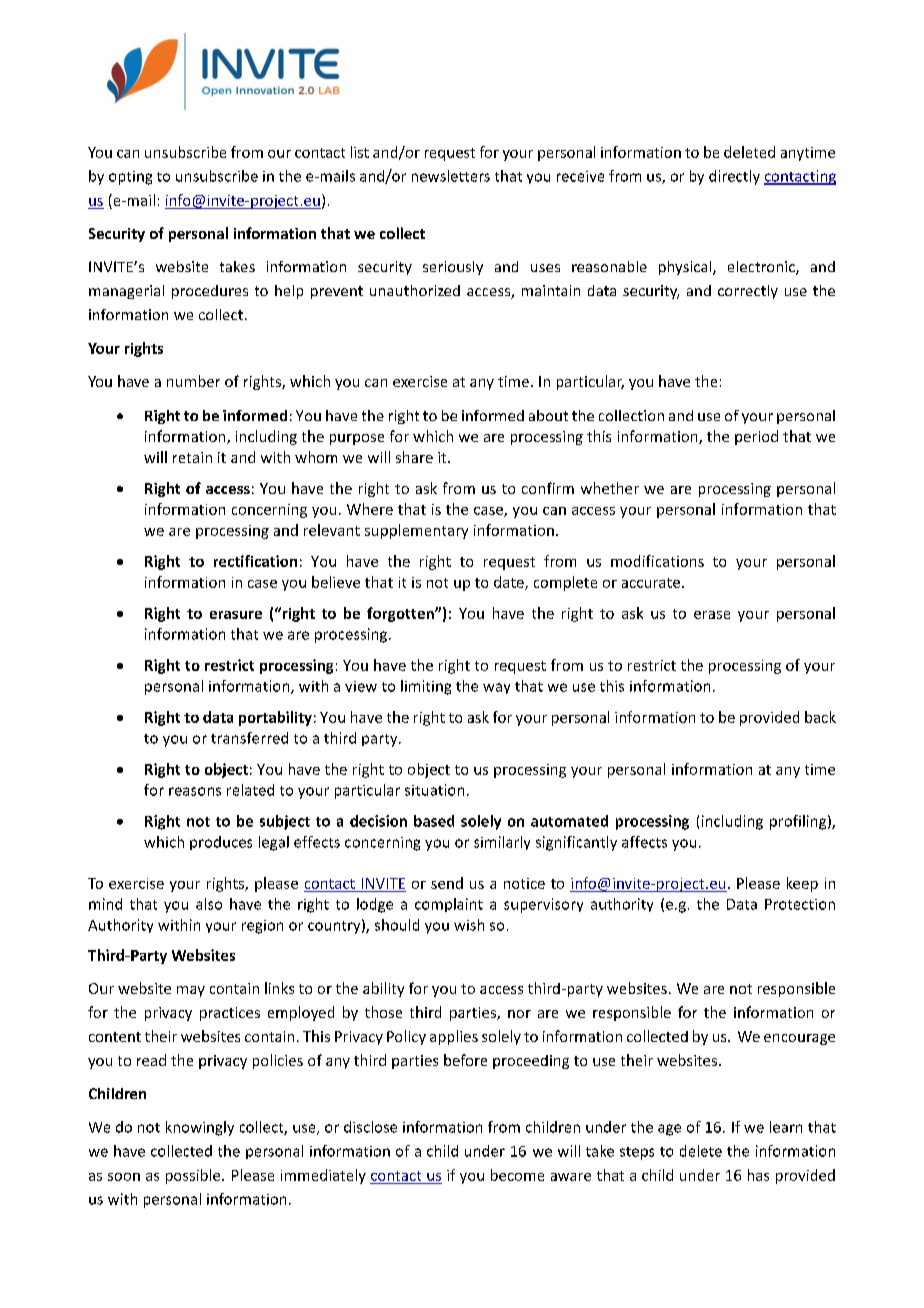 This image has width=924, height=1308. What do you see at coordinates (756, 437) in the image?
I see `period` at bounding box center [756, 437].
